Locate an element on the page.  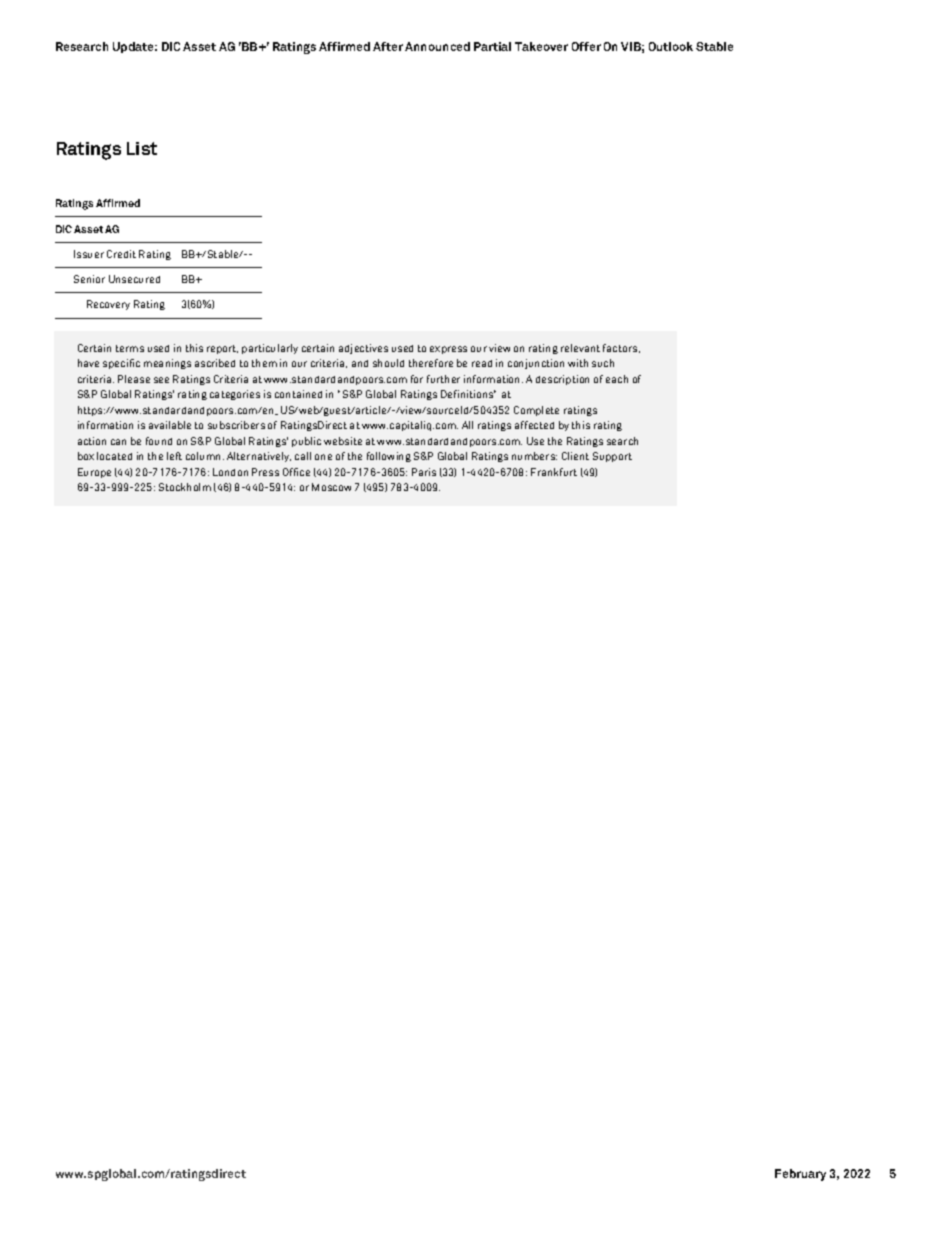
Paris is located at coordinates (424, 472).
